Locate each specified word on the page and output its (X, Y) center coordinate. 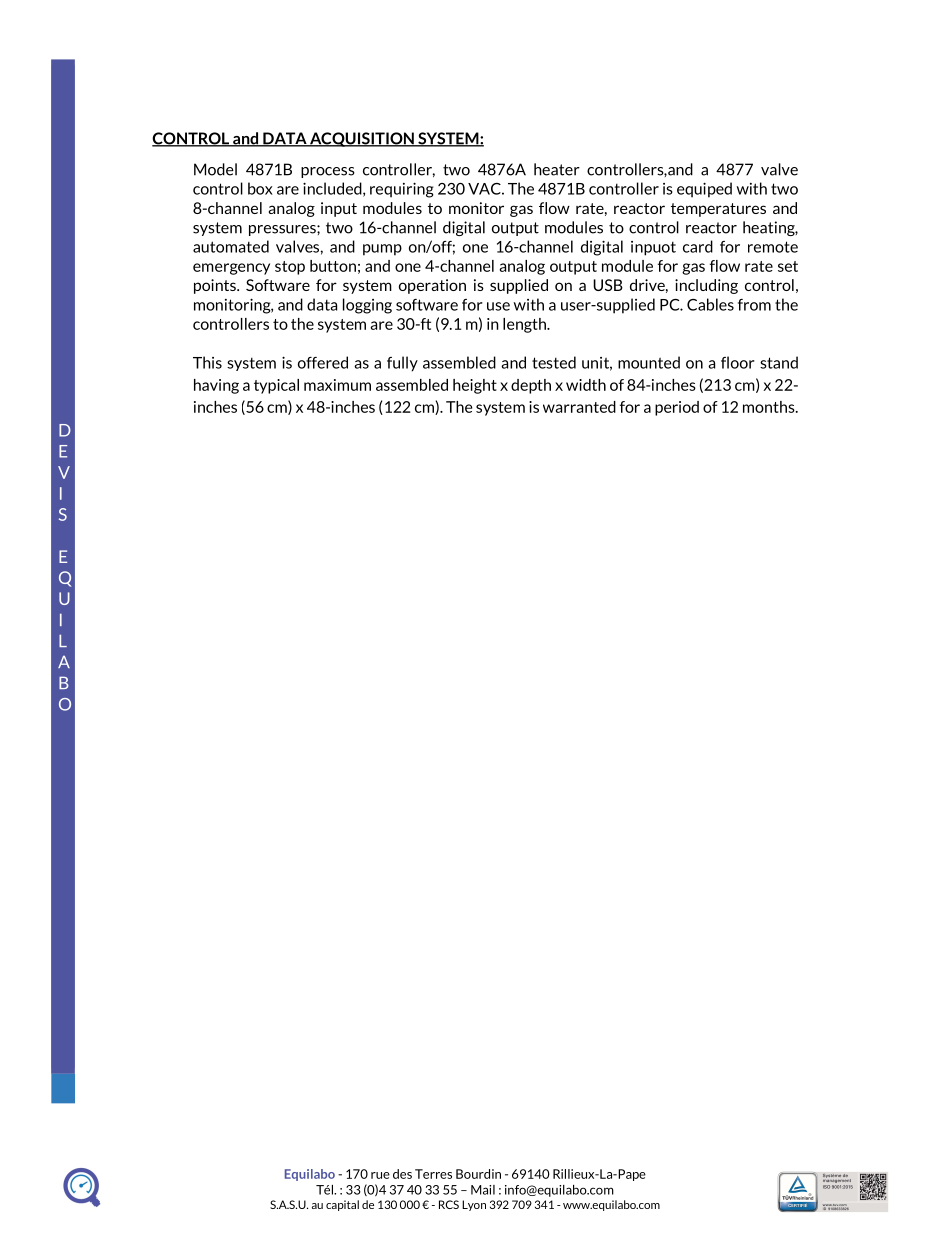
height (475, 386)
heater (557, 169)
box (260, 188)
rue (380, 1175)
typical (276, 386)
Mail (483, 1190)
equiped (704, 190)
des (402, 1174)
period (677, 408)
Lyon (474, 1205)
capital (342, 1205)
